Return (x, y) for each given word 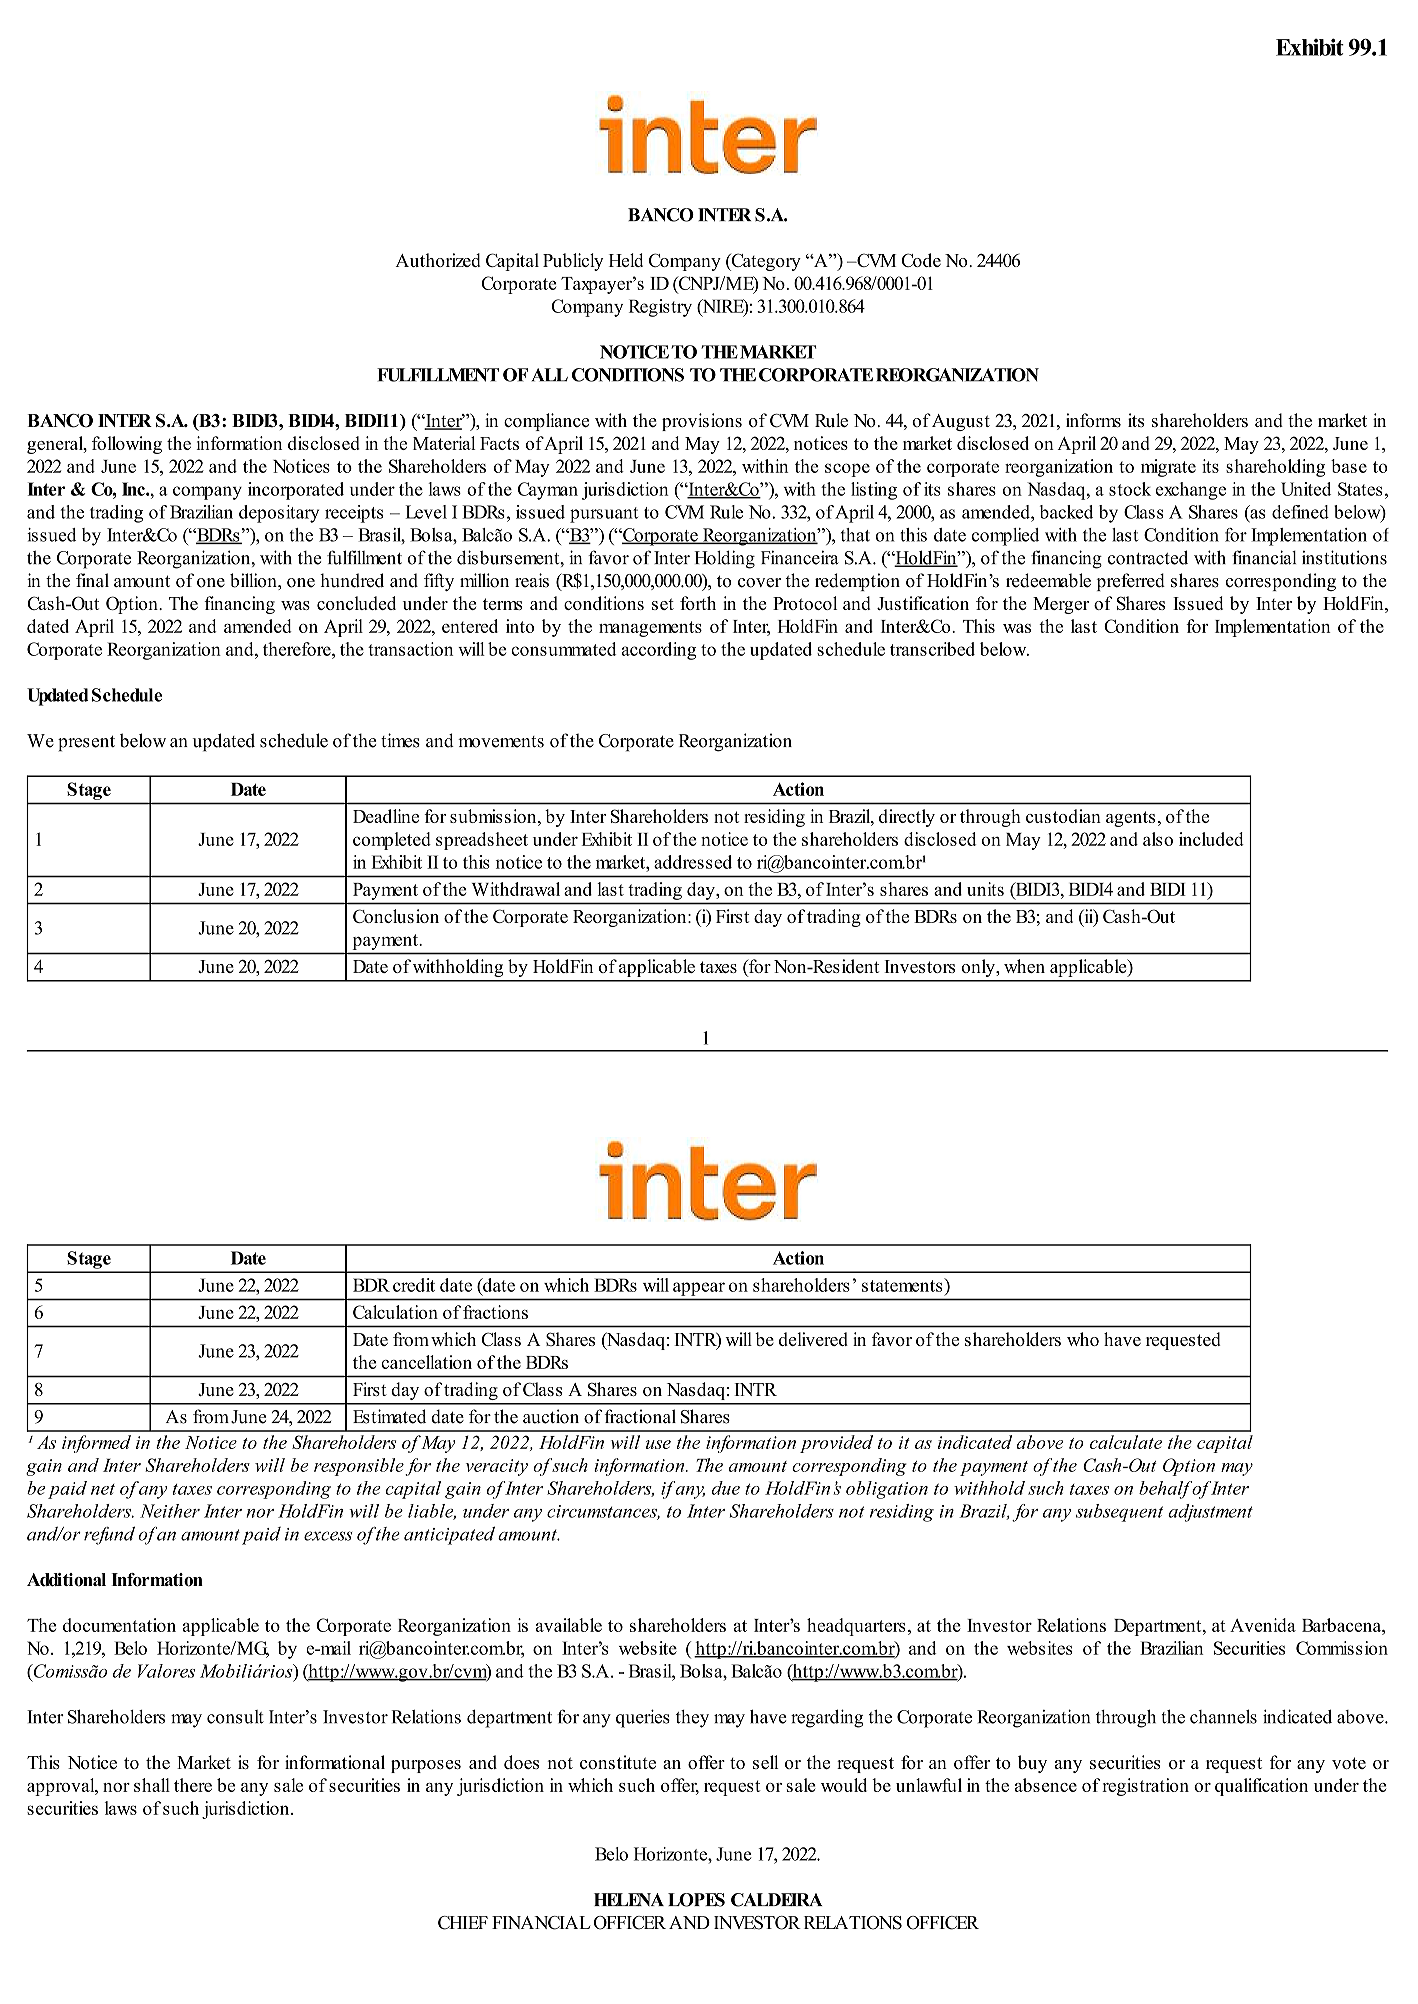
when (1024, 966)
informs (1093, 420)
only (979, 968)
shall (152, 1785)
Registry (660, 308)
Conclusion (396, 916)
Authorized (437, 260)
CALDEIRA (777, 1900)
